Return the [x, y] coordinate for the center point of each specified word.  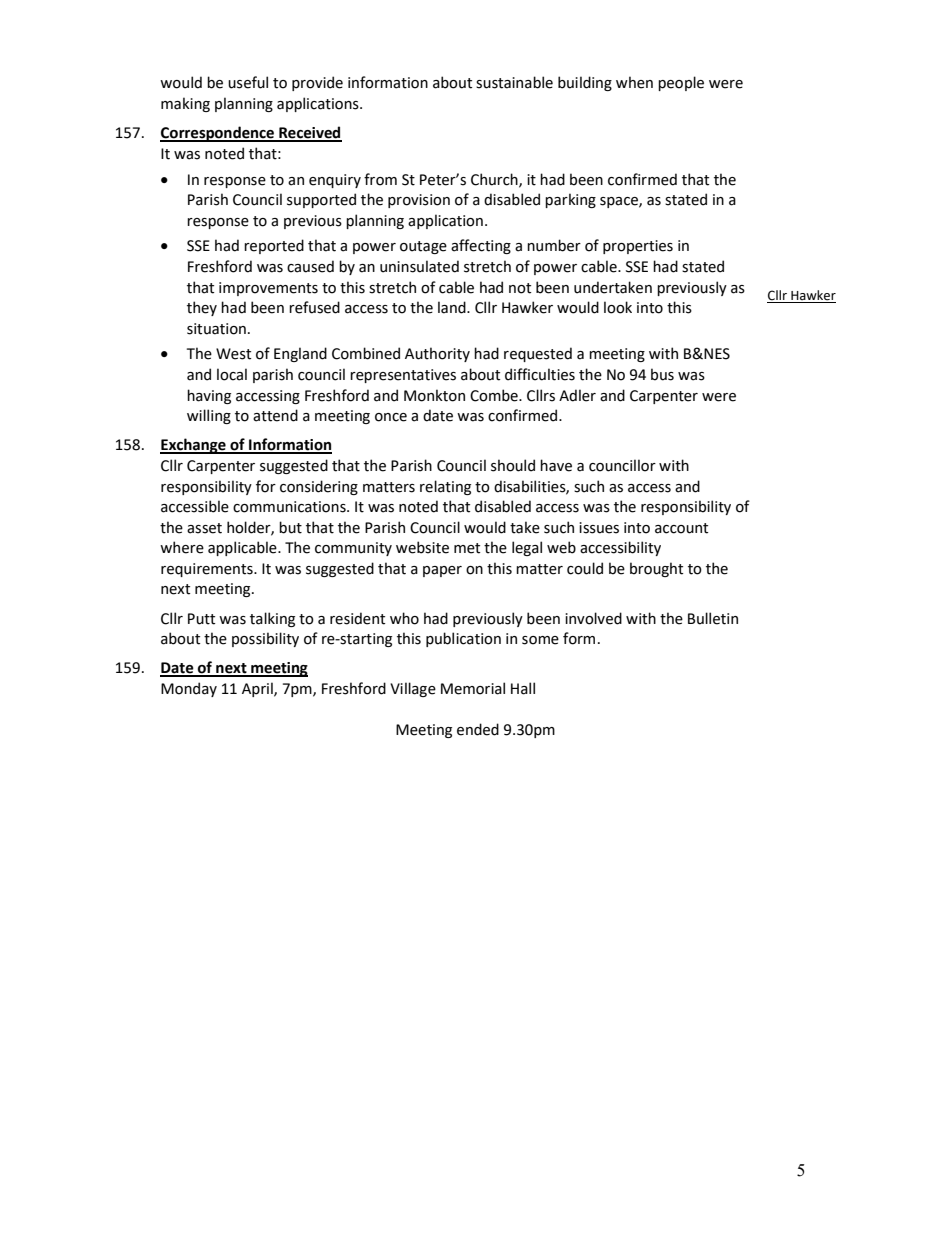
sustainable [514, 82]
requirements [208, 570]
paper [442, 571]
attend [275, 415]
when [634, 82]
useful [248, 82]
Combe [495, 395]
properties [638, 247]
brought [656, 569]
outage [423, 247]
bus [662, 374]
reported [274, 246]
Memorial [473, 688]
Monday [189, 689]
